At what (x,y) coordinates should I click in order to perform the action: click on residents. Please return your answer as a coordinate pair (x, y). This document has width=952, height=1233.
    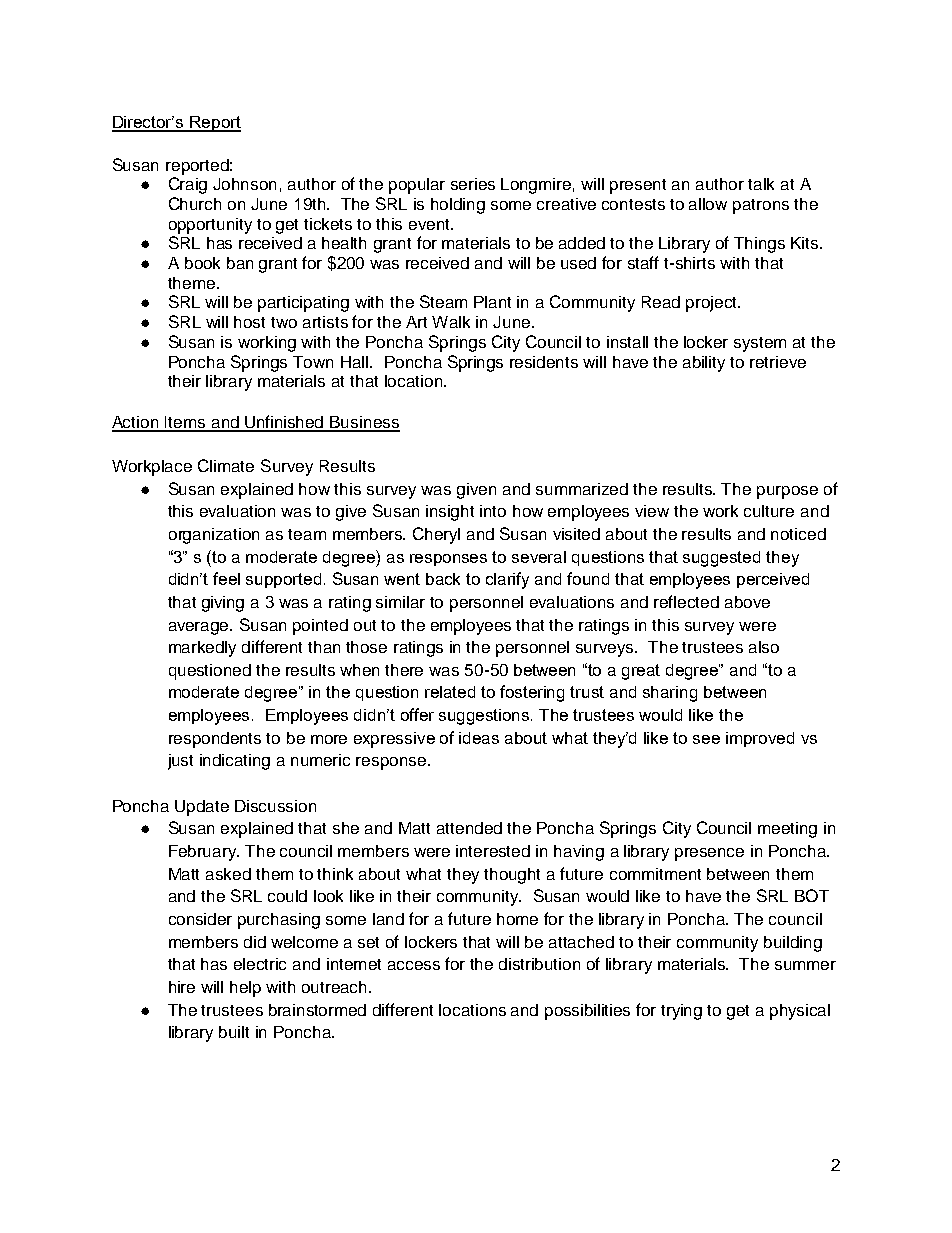
    Looking at the image, I should click on (544, 362).
